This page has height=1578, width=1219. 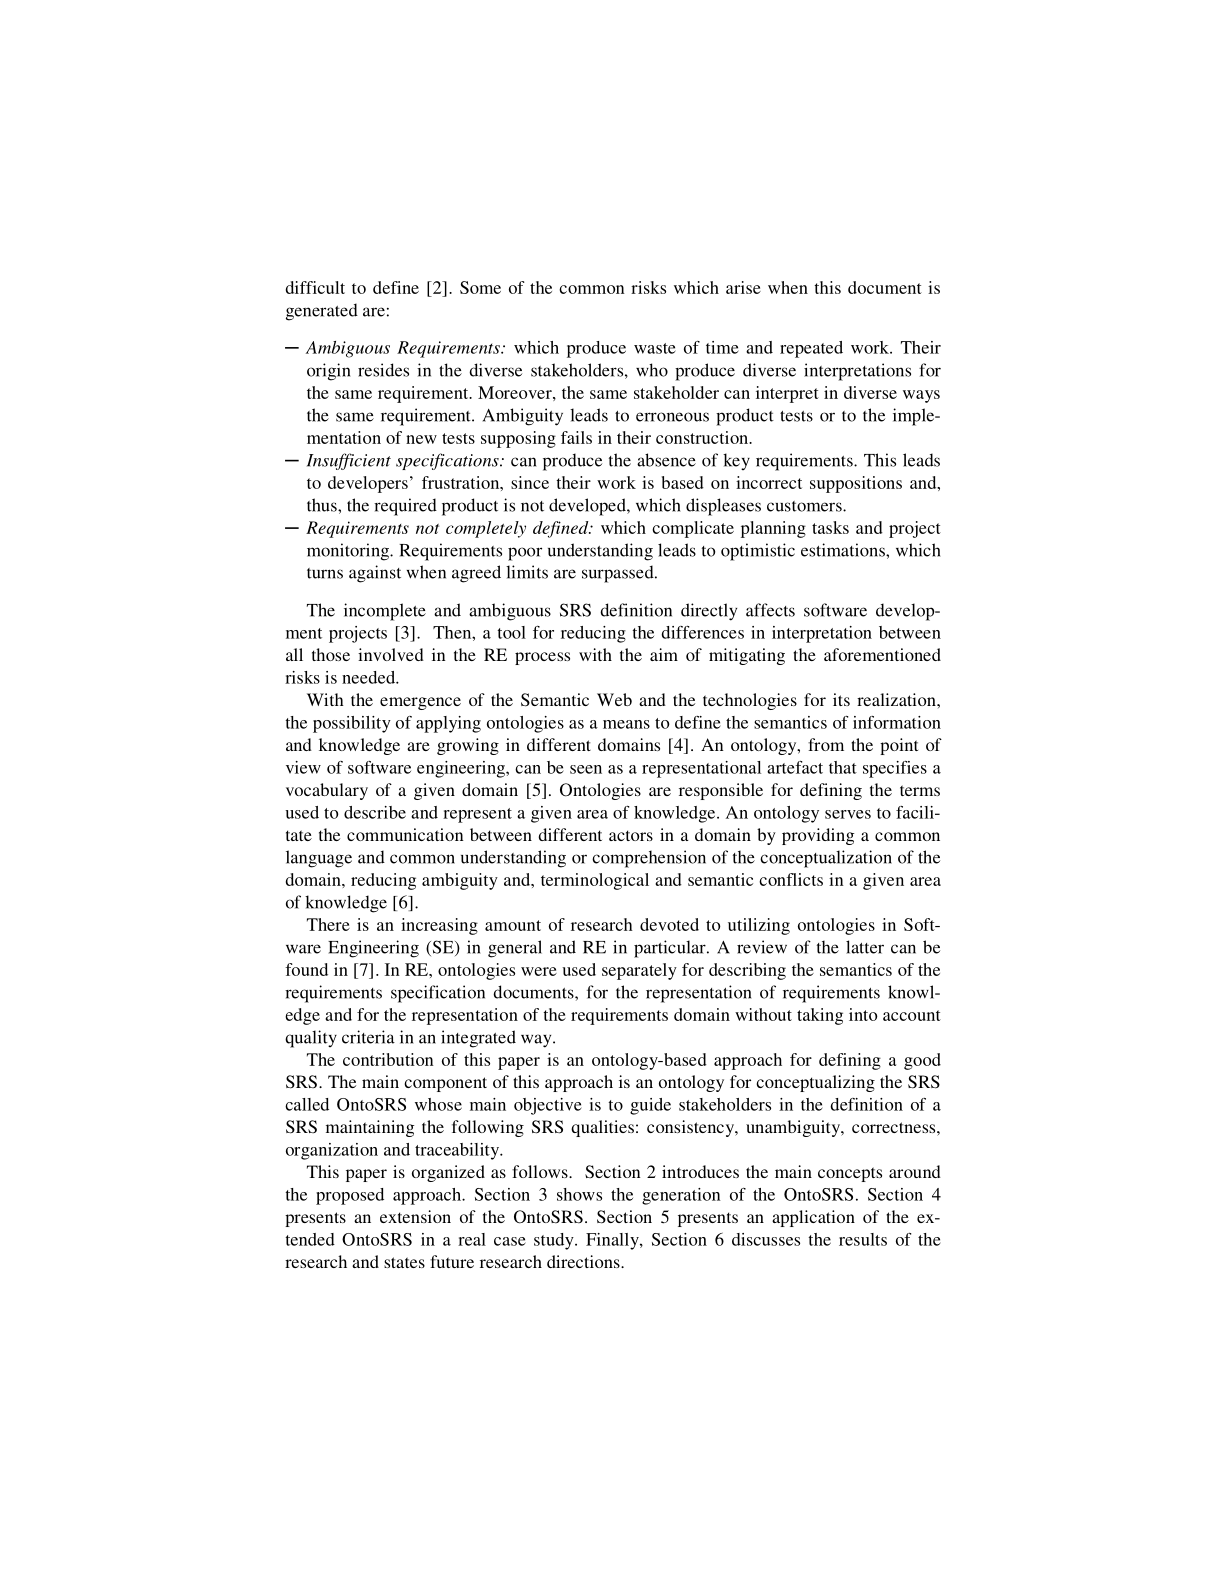 I want to click on latter, so click(x=865, y=947).
